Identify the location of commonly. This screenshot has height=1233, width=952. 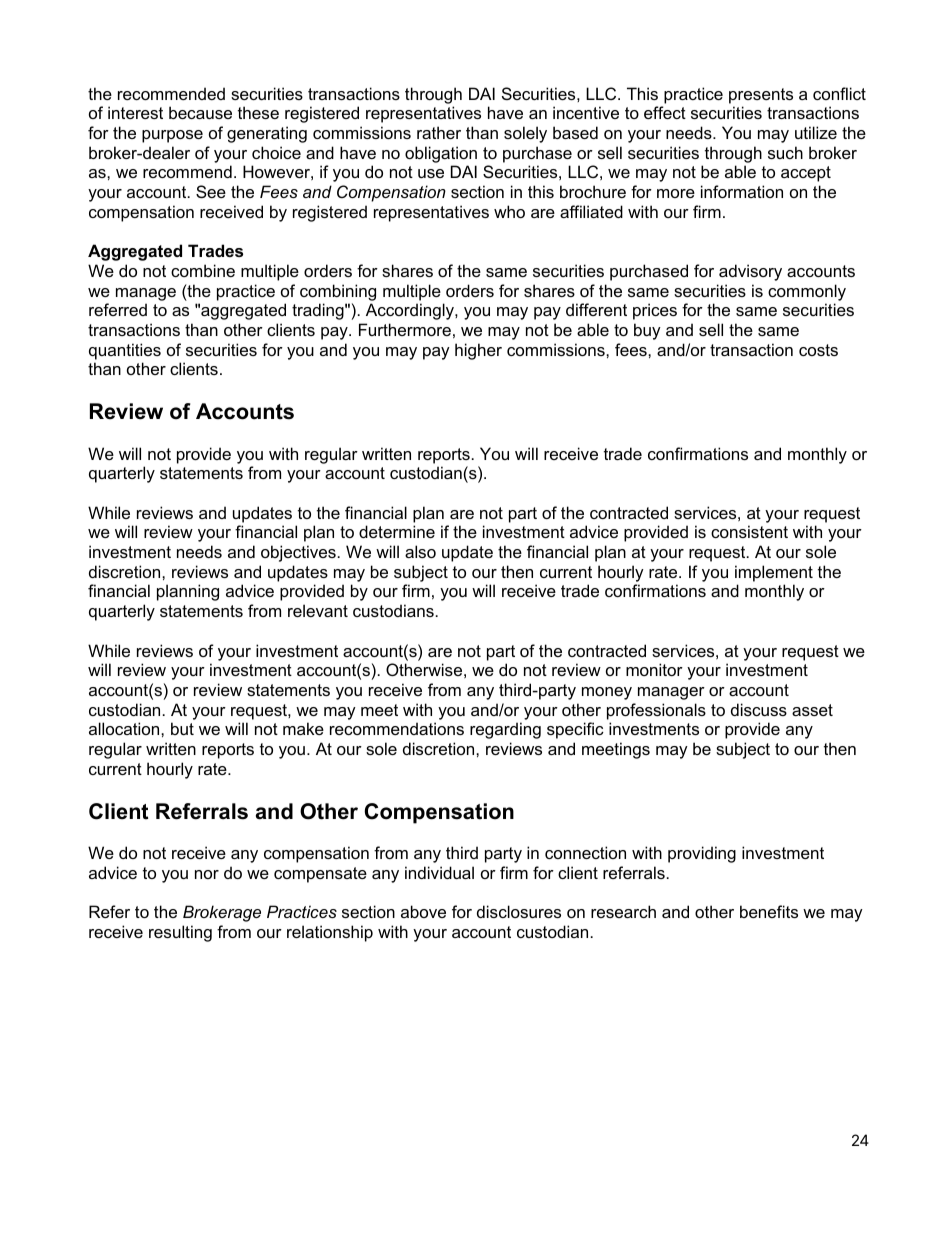
(807, 292).
